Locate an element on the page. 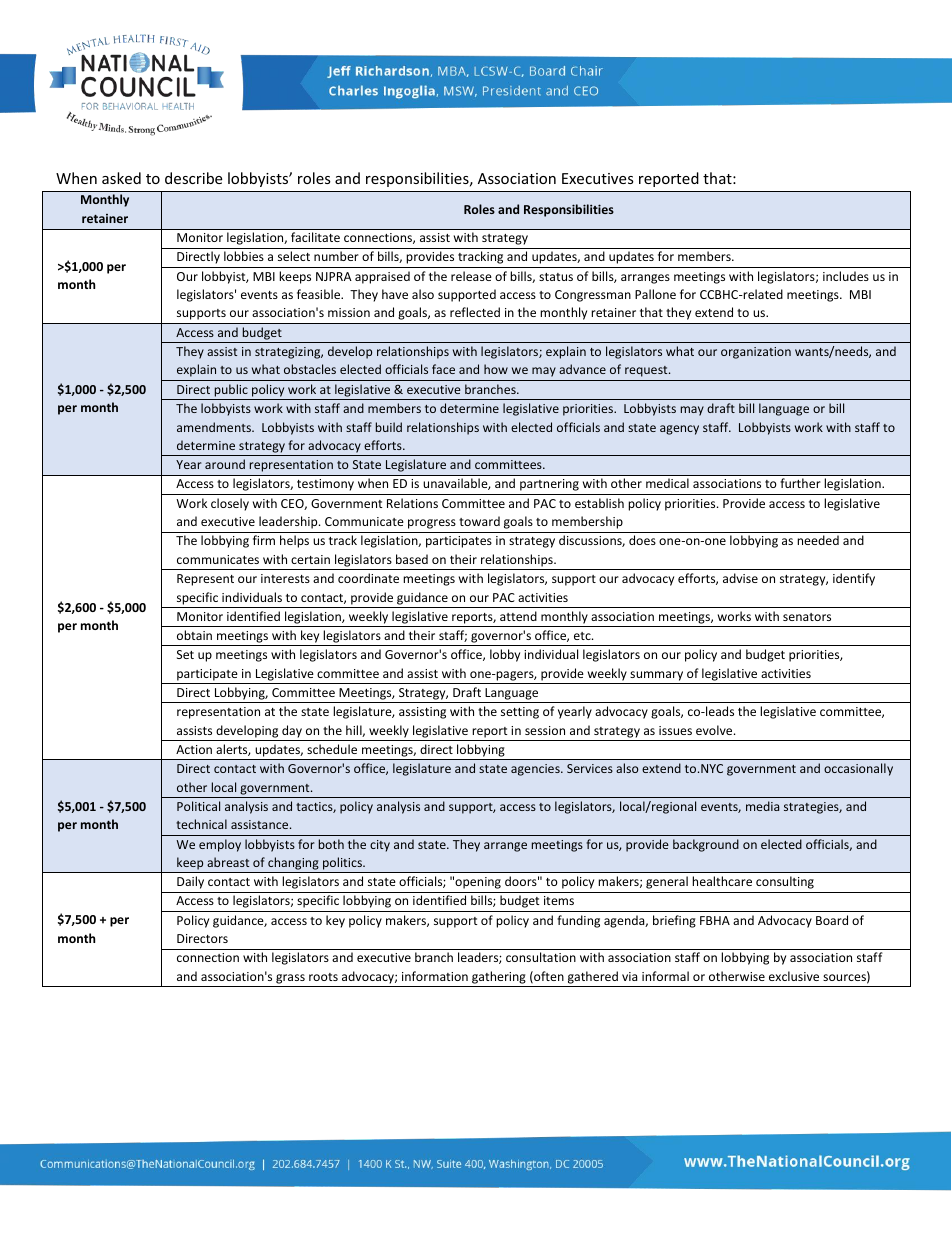  describe is located at coordinates (193, 178).
